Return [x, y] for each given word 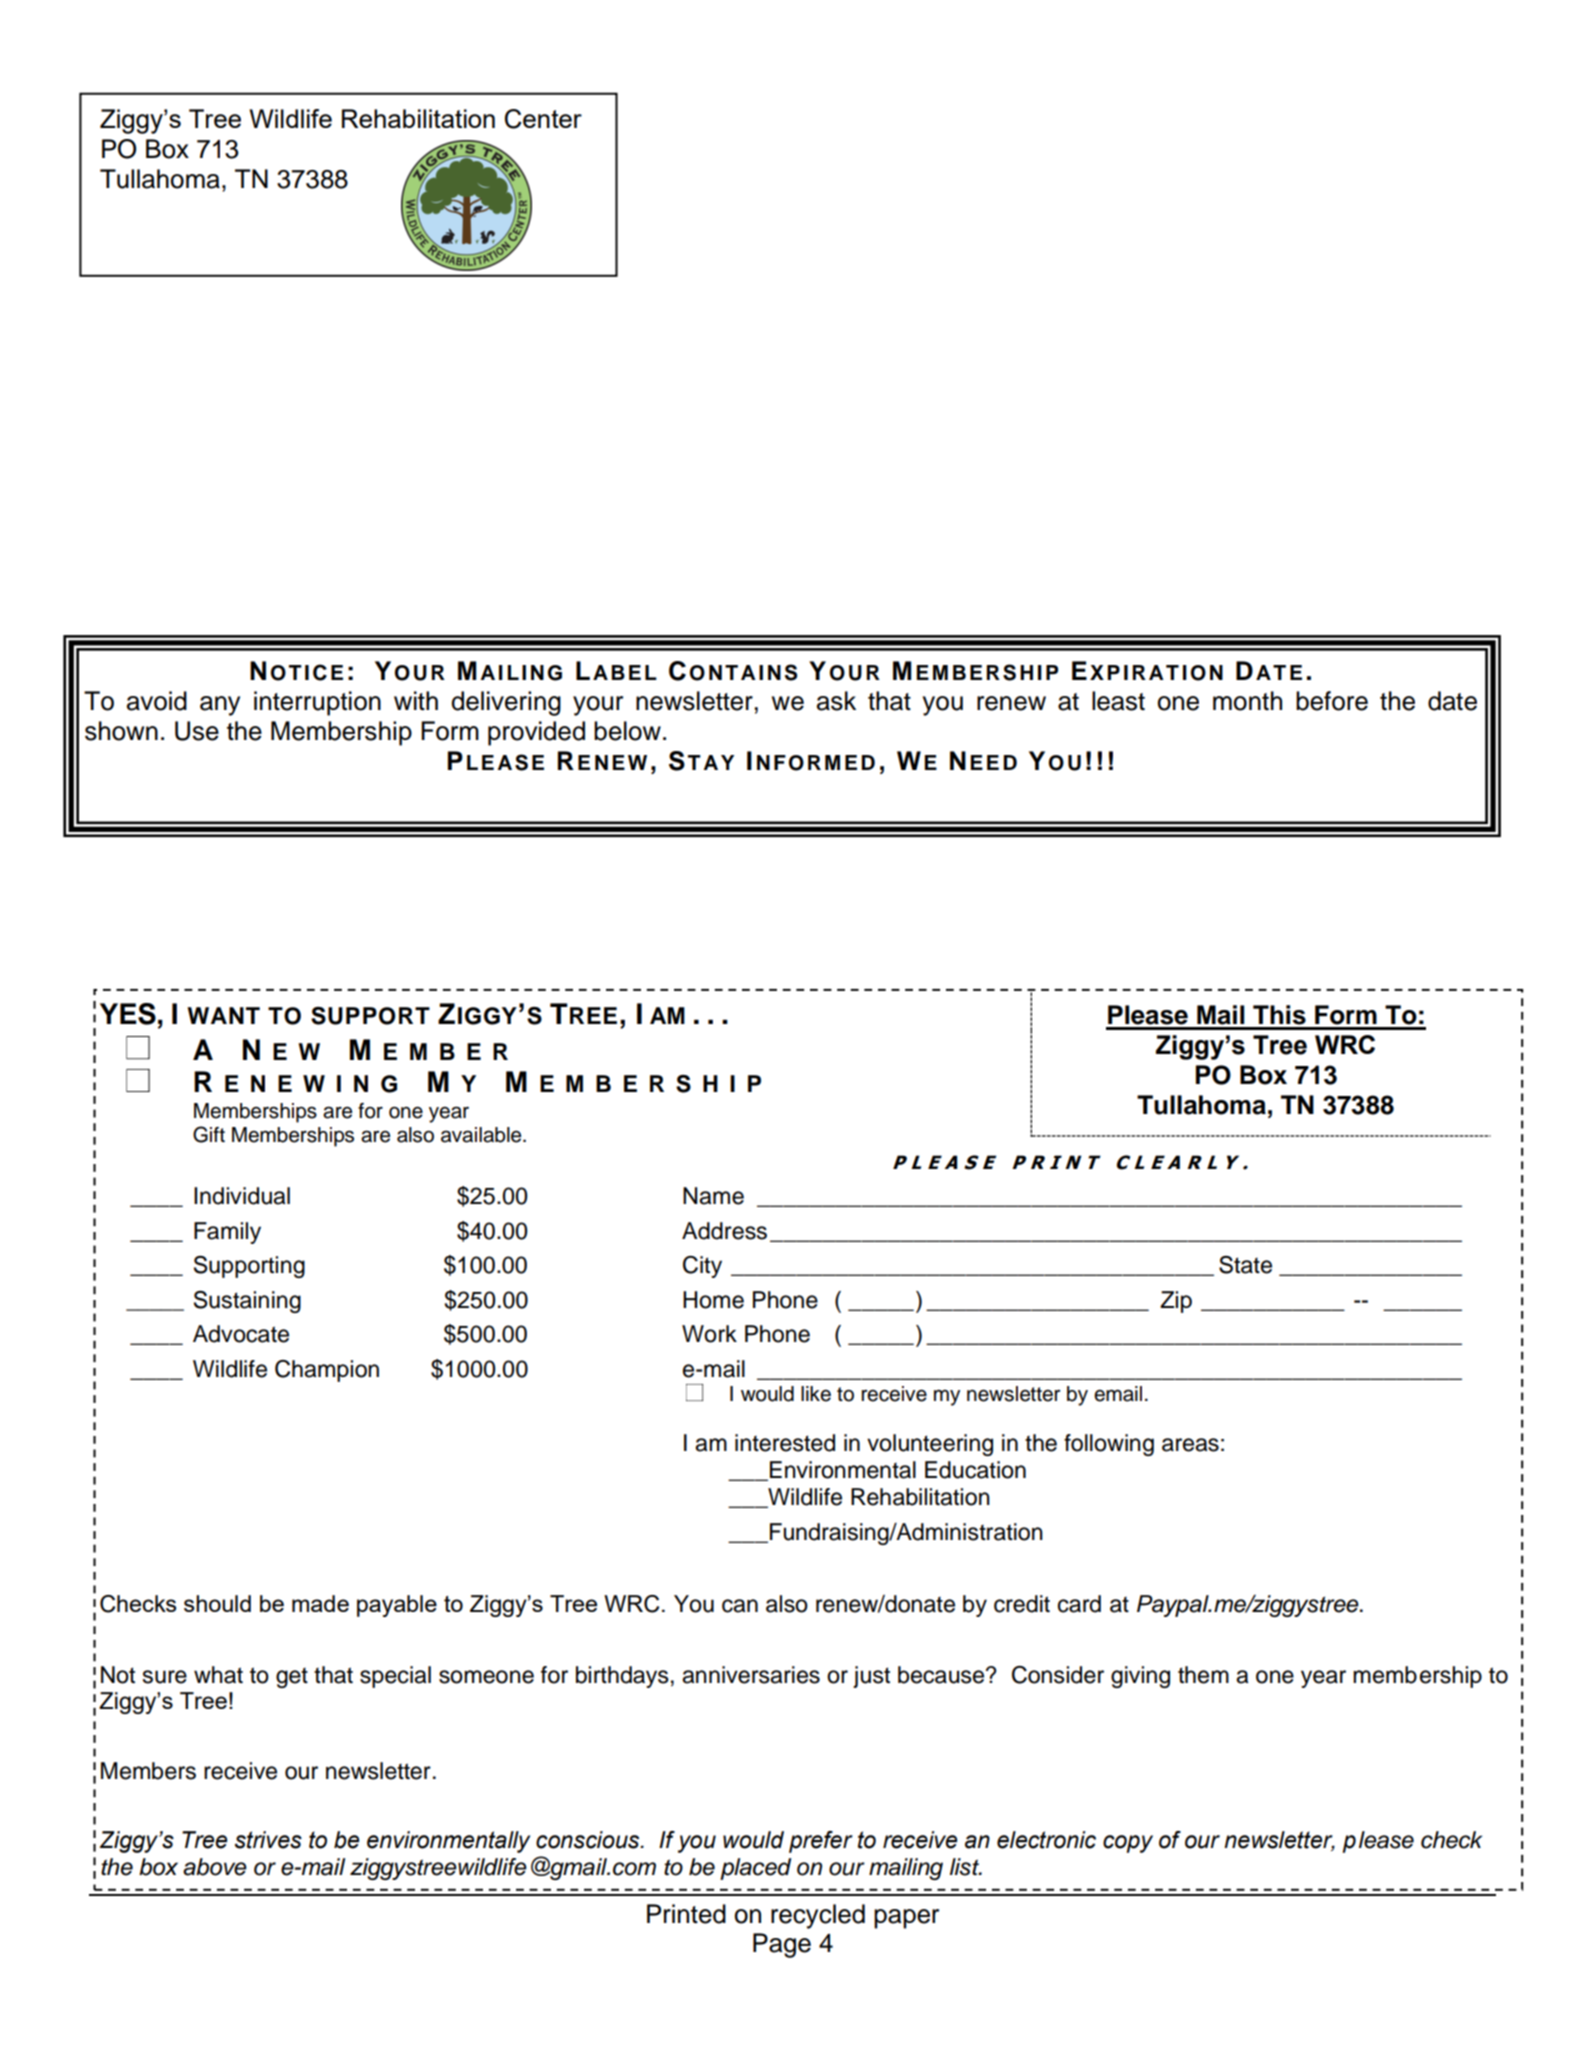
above [215, 1867]
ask [836, 701]
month [1247, 701]
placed [755, 1869]
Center [543, 119]
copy [1128, 1844]
